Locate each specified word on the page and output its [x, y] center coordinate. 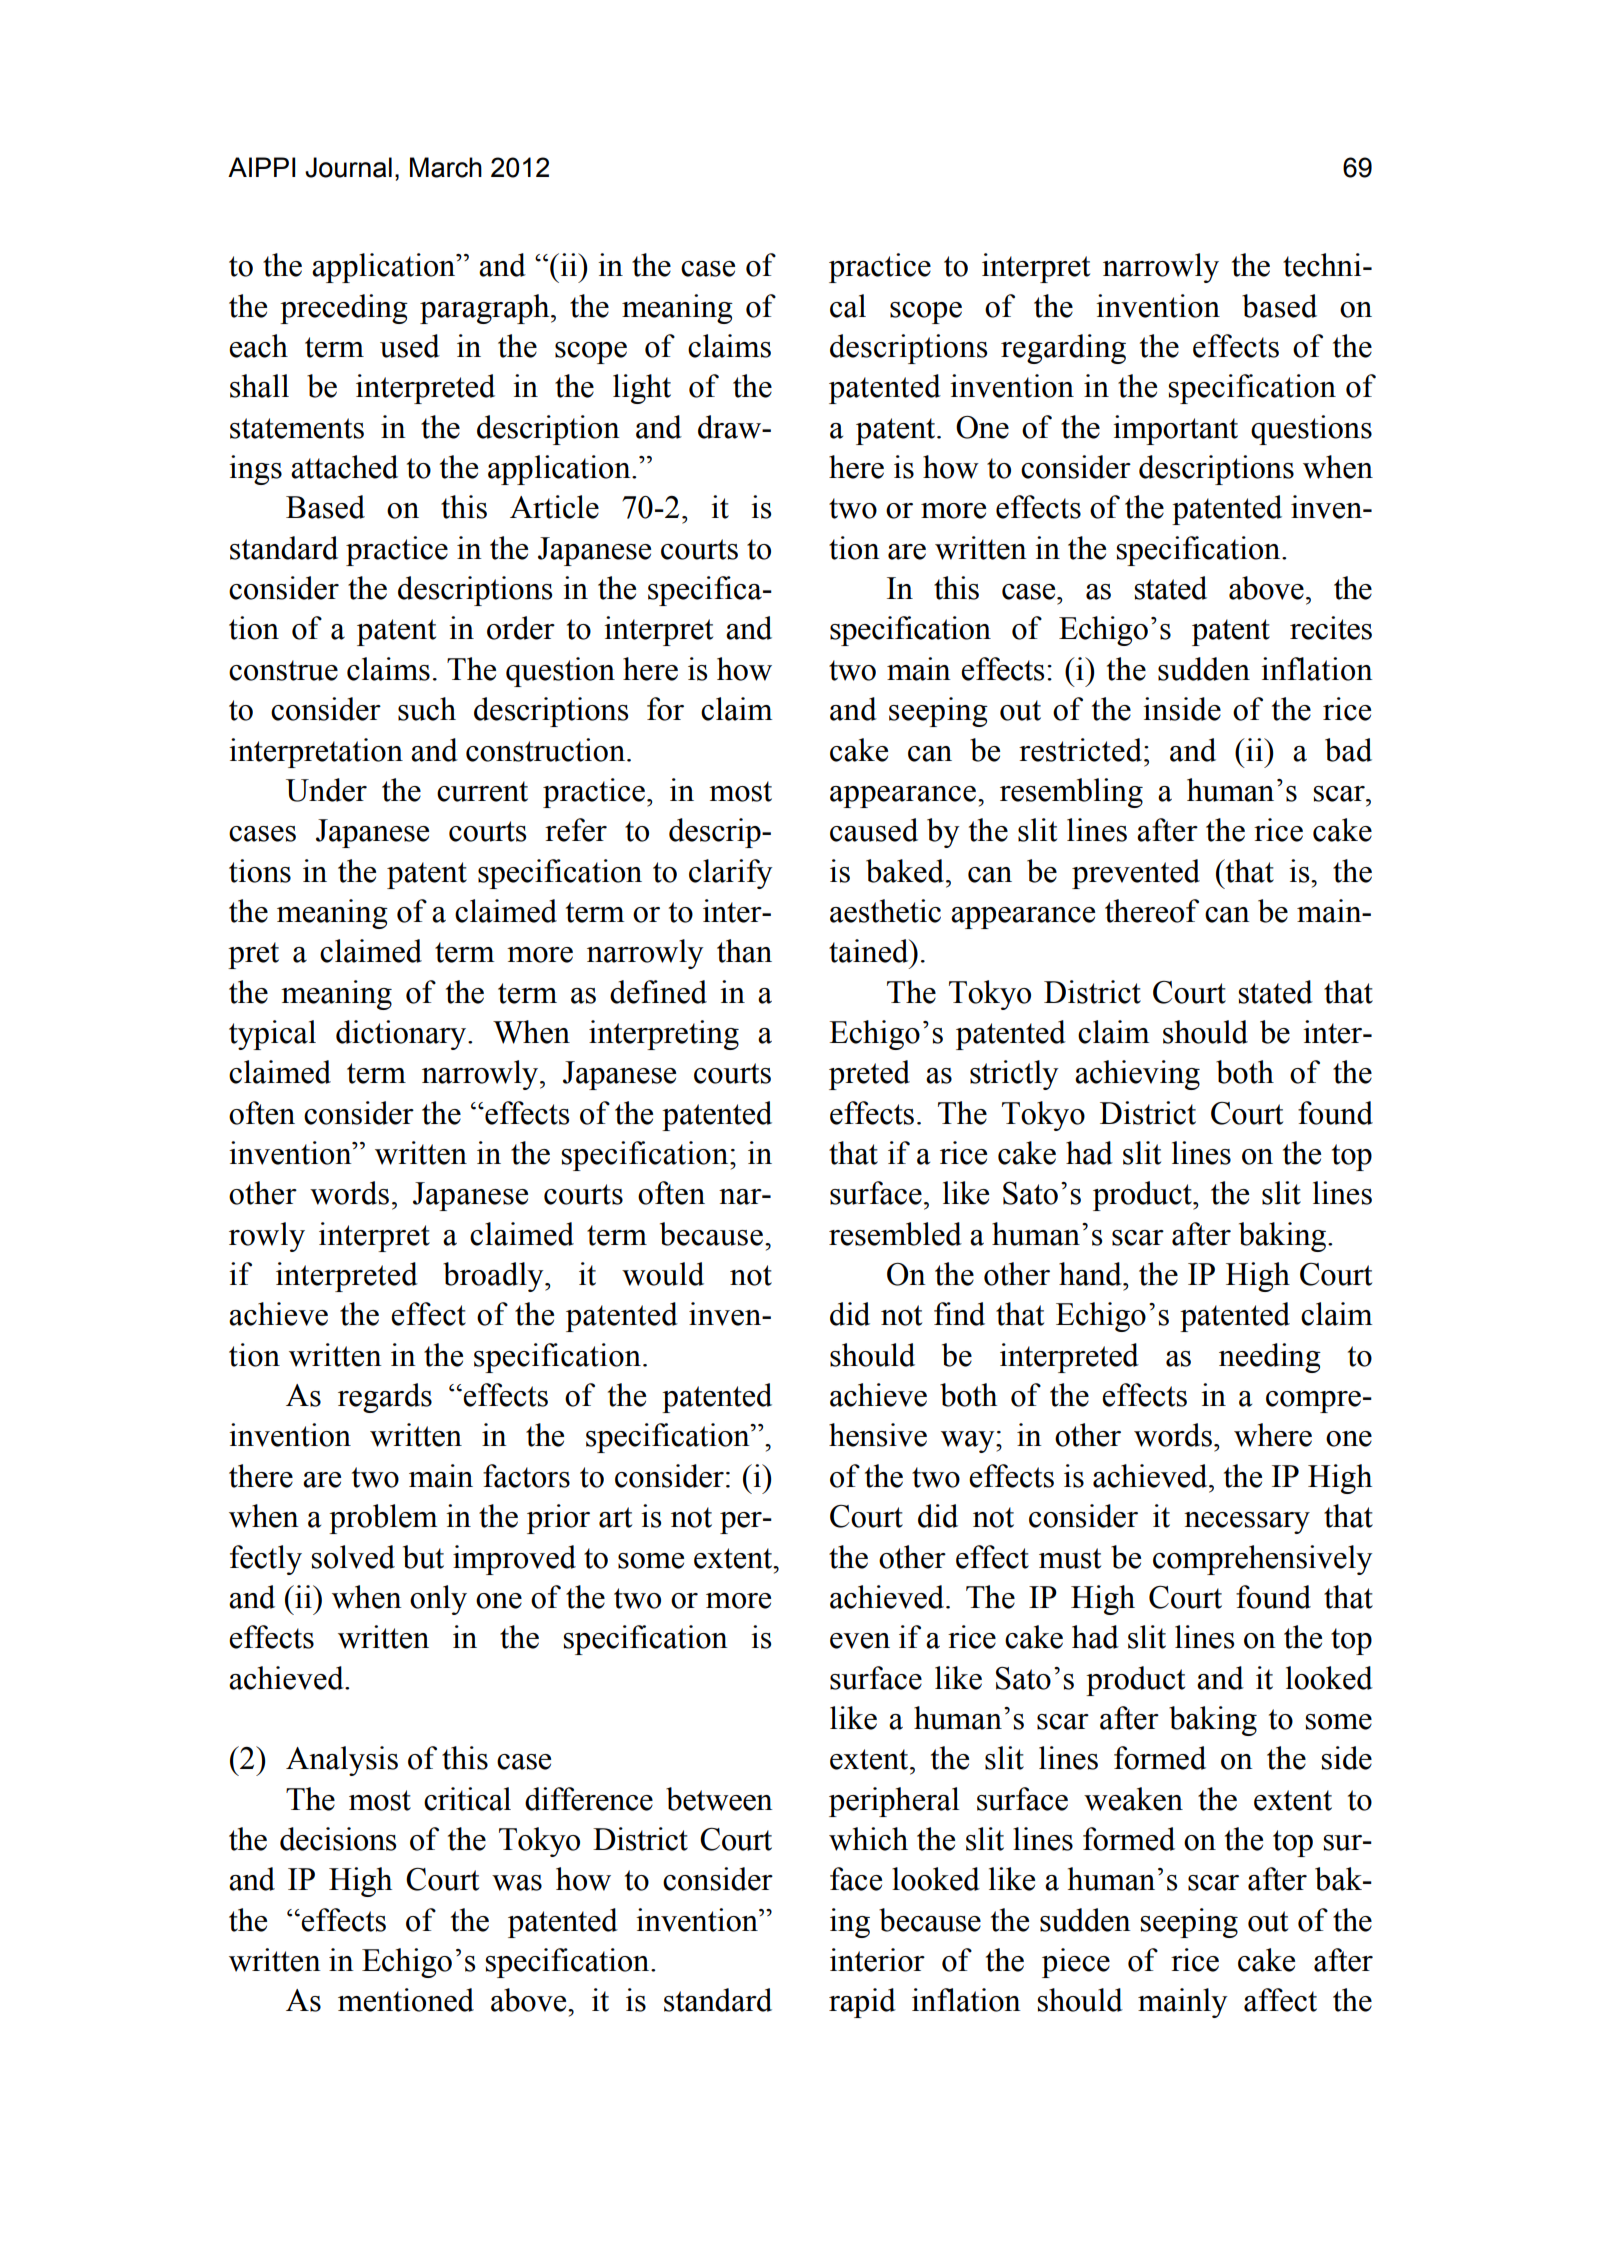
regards [385, 1398]
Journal [348, 167]
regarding [1063, 349]
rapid [862, 2003]
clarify [731, 874]
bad [1348, 750]
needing [1270, 1358]
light [642, 389]
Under [326, 790]
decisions [338, 1839]
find [959, 1314]
